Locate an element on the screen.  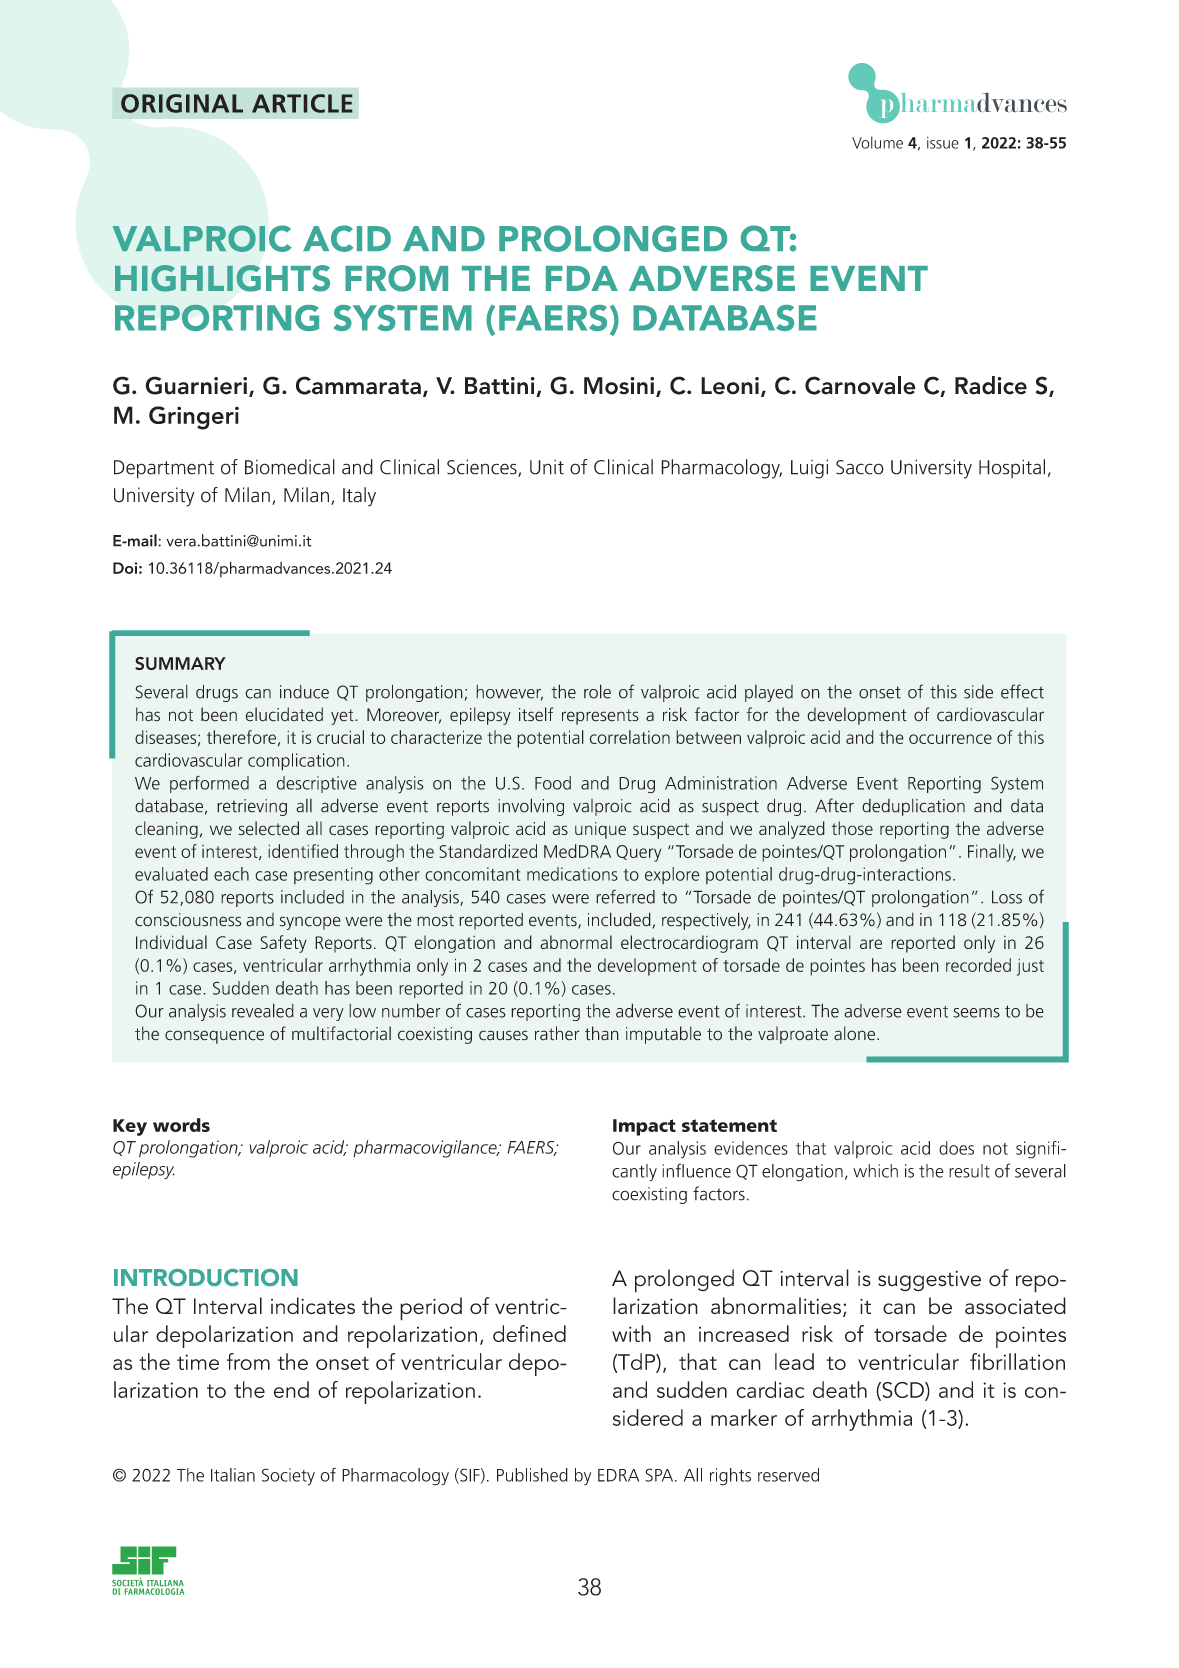
Food is located at coordinates (553, 783).
